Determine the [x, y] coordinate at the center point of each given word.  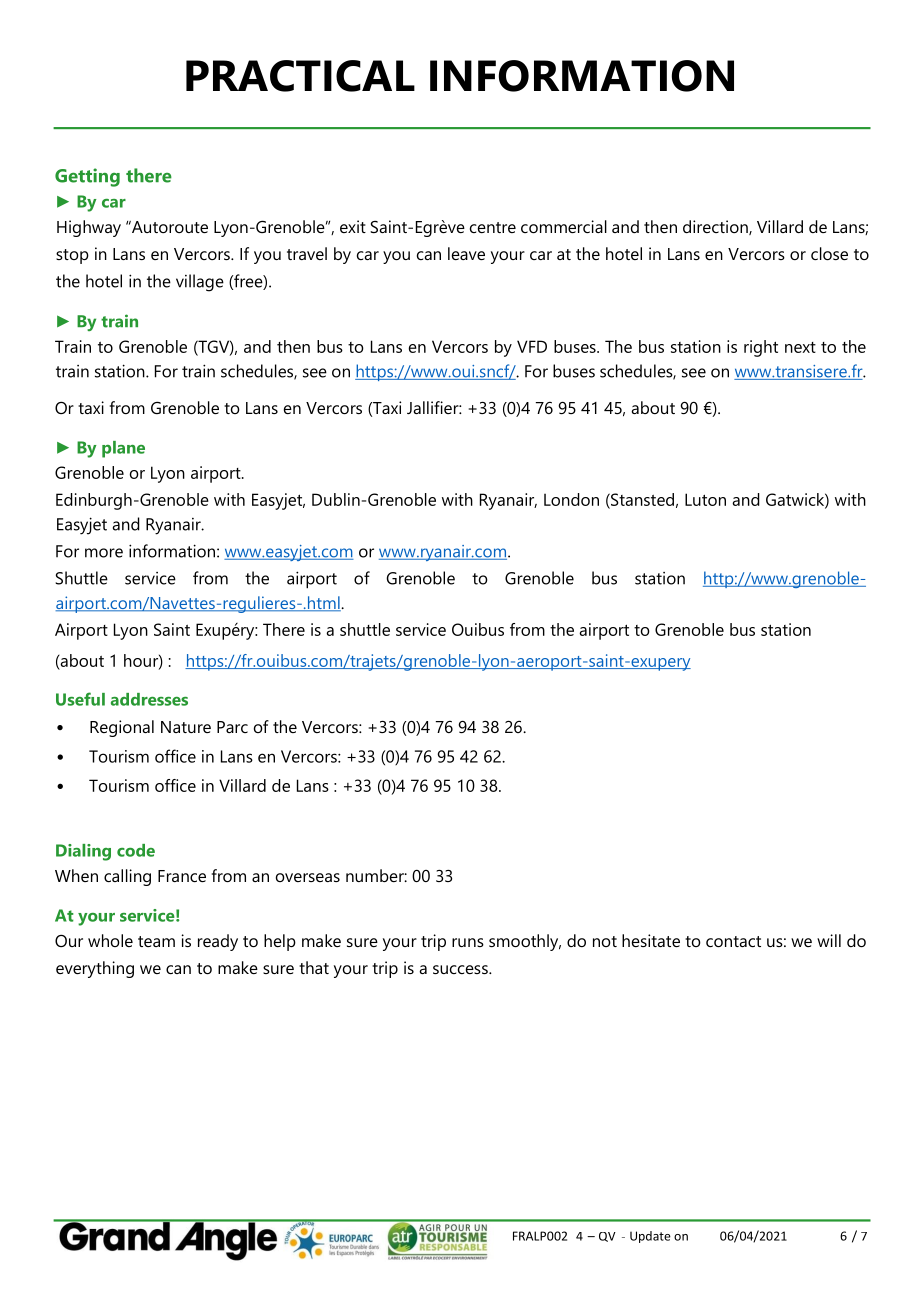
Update [650, 1237]
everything [95, 969]
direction [716, 227]
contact [733, 941]
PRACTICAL [300, 76]
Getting [87, 177]
